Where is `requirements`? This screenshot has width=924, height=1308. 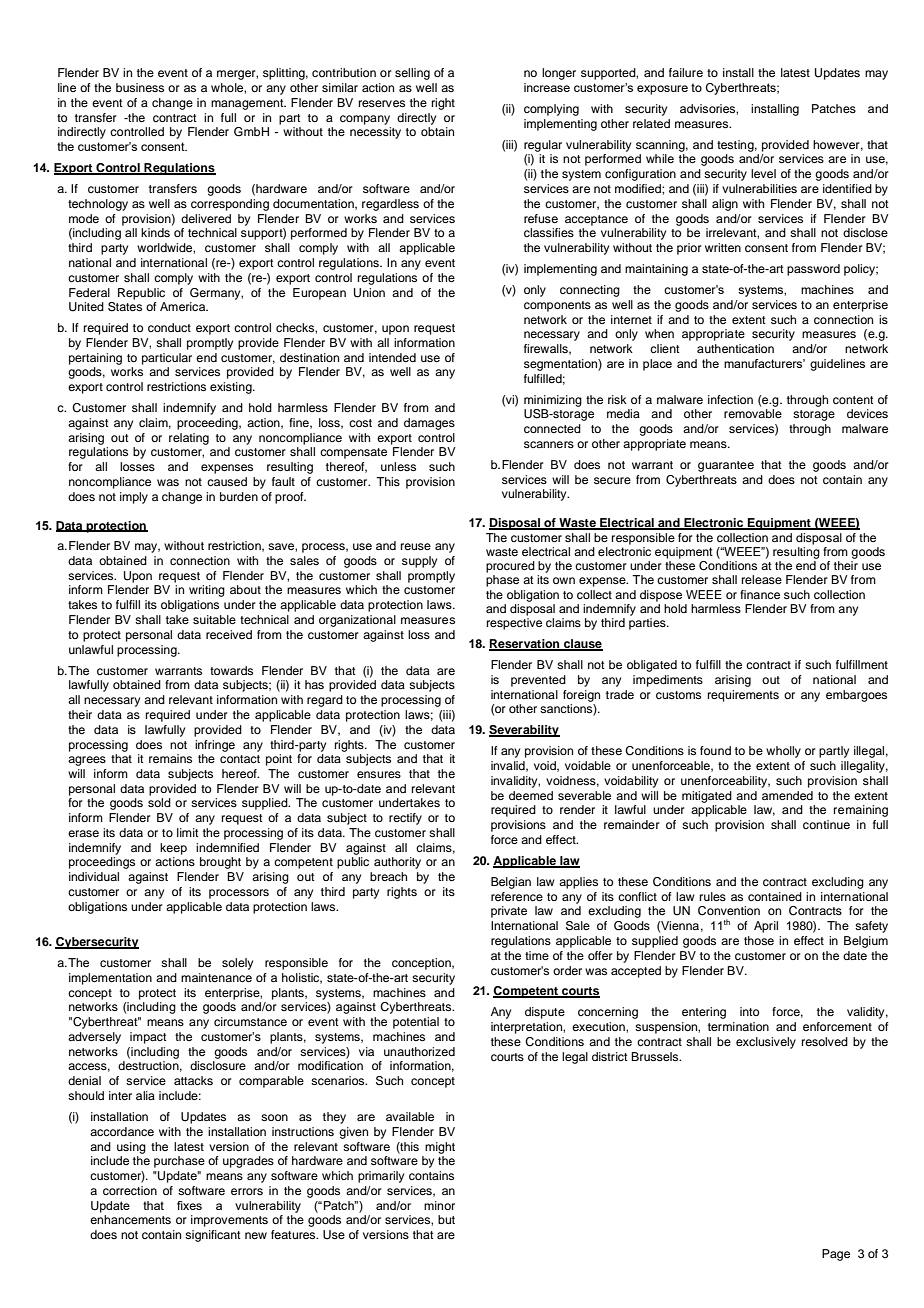
requirements is located at coordinates (743, 696).
